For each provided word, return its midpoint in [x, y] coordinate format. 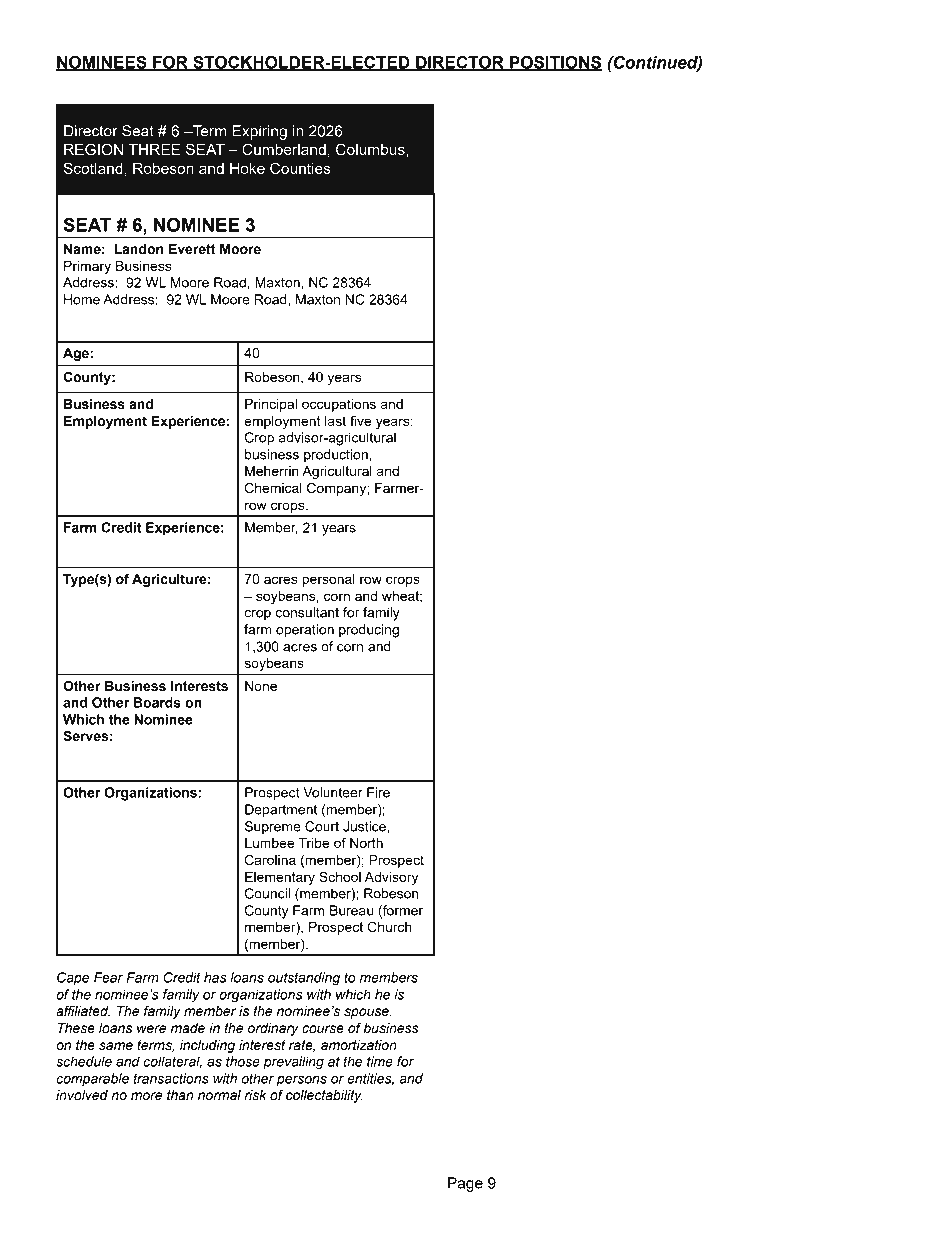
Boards [157, 702]
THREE [154, 149]
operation [305, 631]
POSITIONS [555, 63]
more [146, 1096]
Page [465, 1184]
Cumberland [284, 149]
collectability [324, 1096]
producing [369, 631]
